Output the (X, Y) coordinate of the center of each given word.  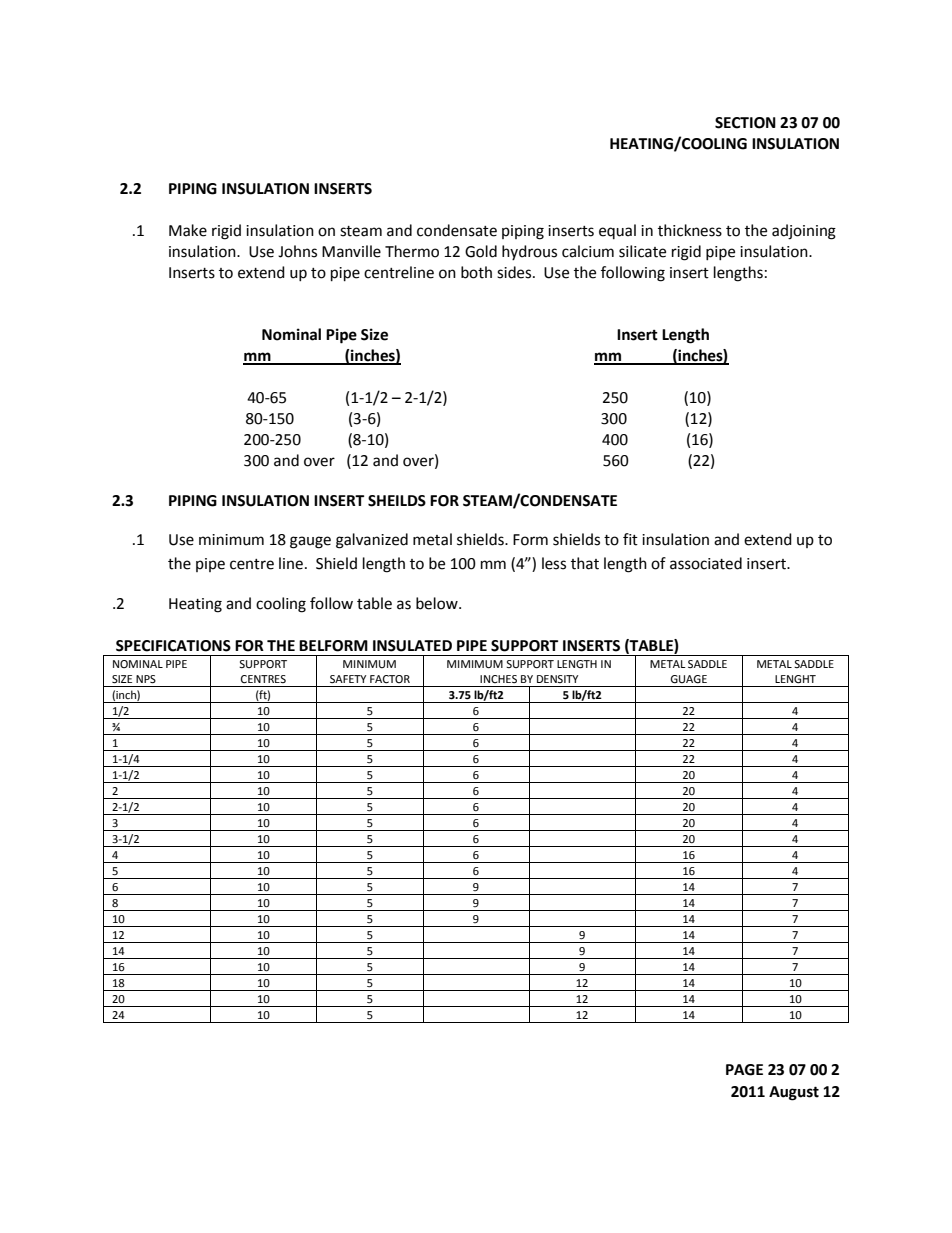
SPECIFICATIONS (173, 646)
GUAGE (688, 679)
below (438, 603)
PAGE (744, 1070)
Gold (481, 251)
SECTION (745, 123)
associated (706, 563)
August (794, 1093)
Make (188, 230)
